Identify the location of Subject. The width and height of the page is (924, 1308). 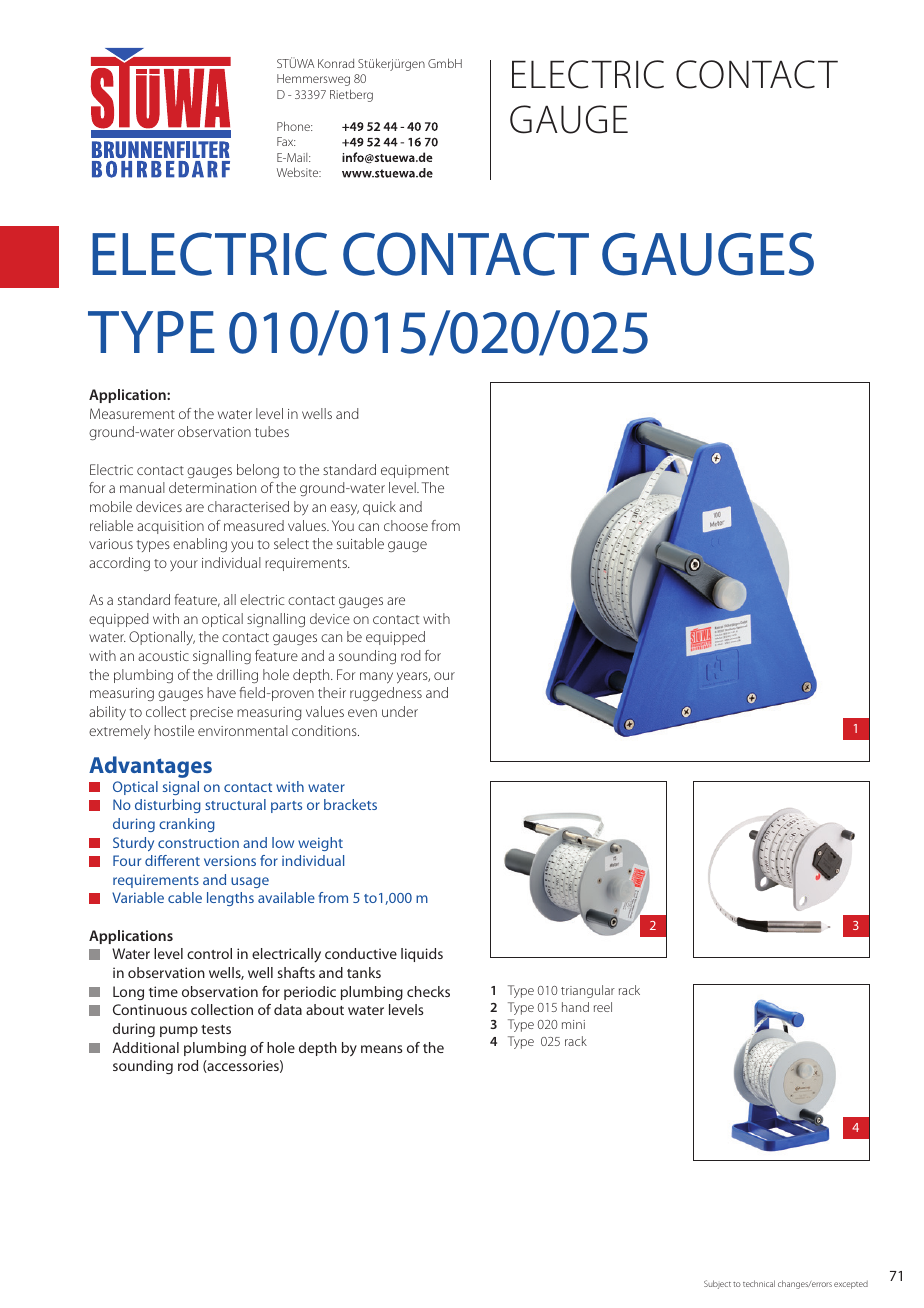
(717, 1284).
